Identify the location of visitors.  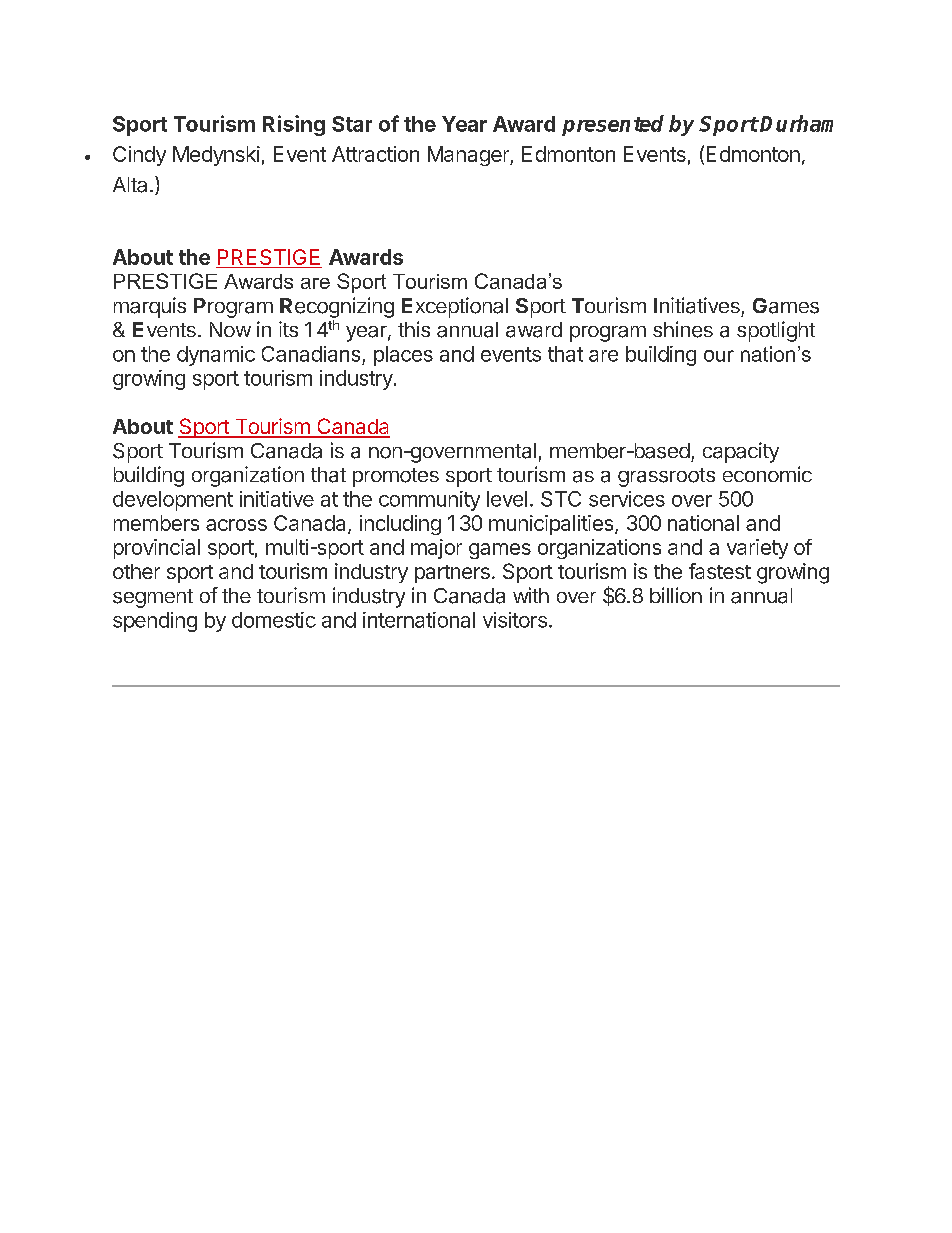
(515, 620).
